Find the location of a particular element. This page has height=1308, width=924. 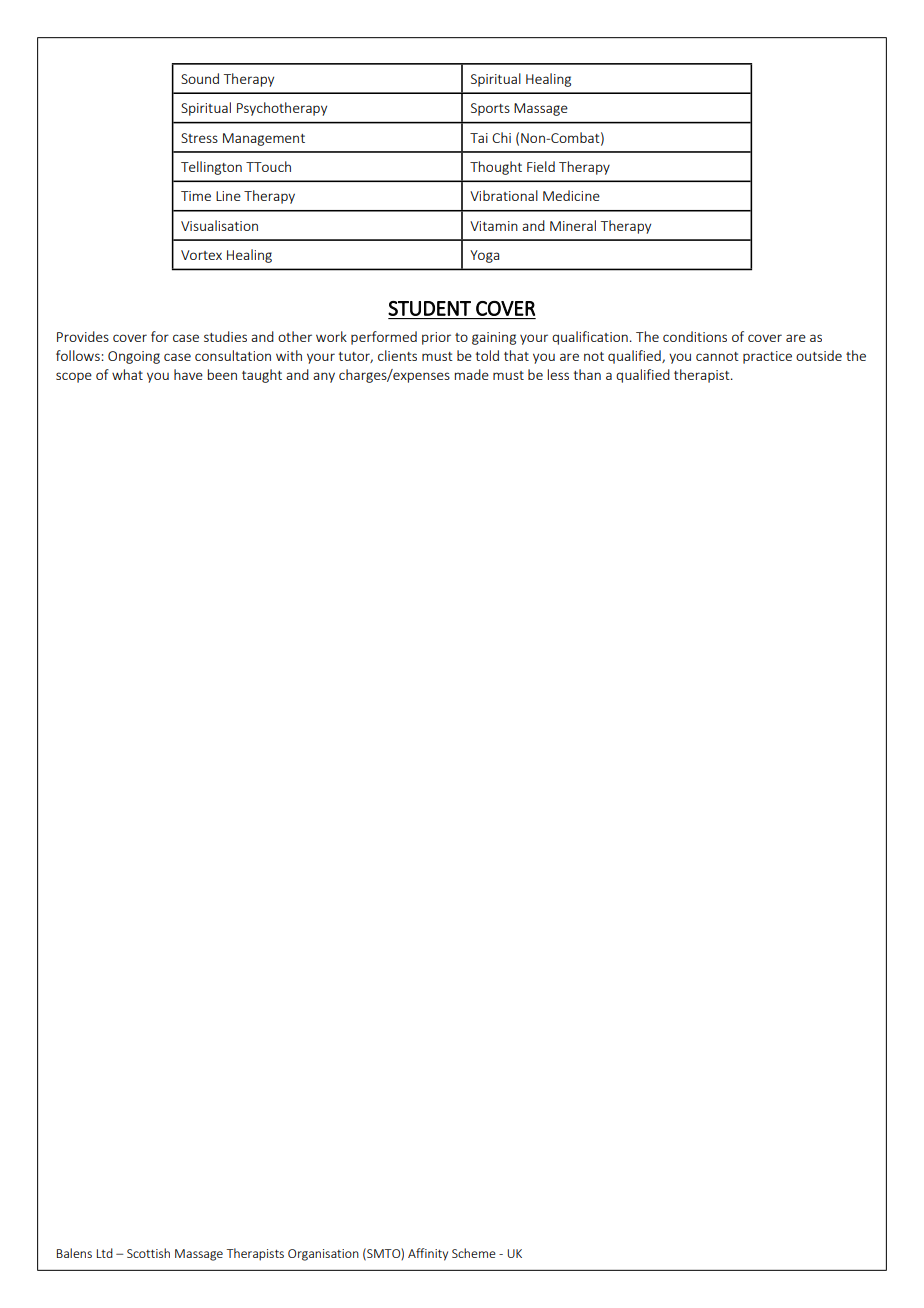

cannot is located at coordinates (717, 356).
